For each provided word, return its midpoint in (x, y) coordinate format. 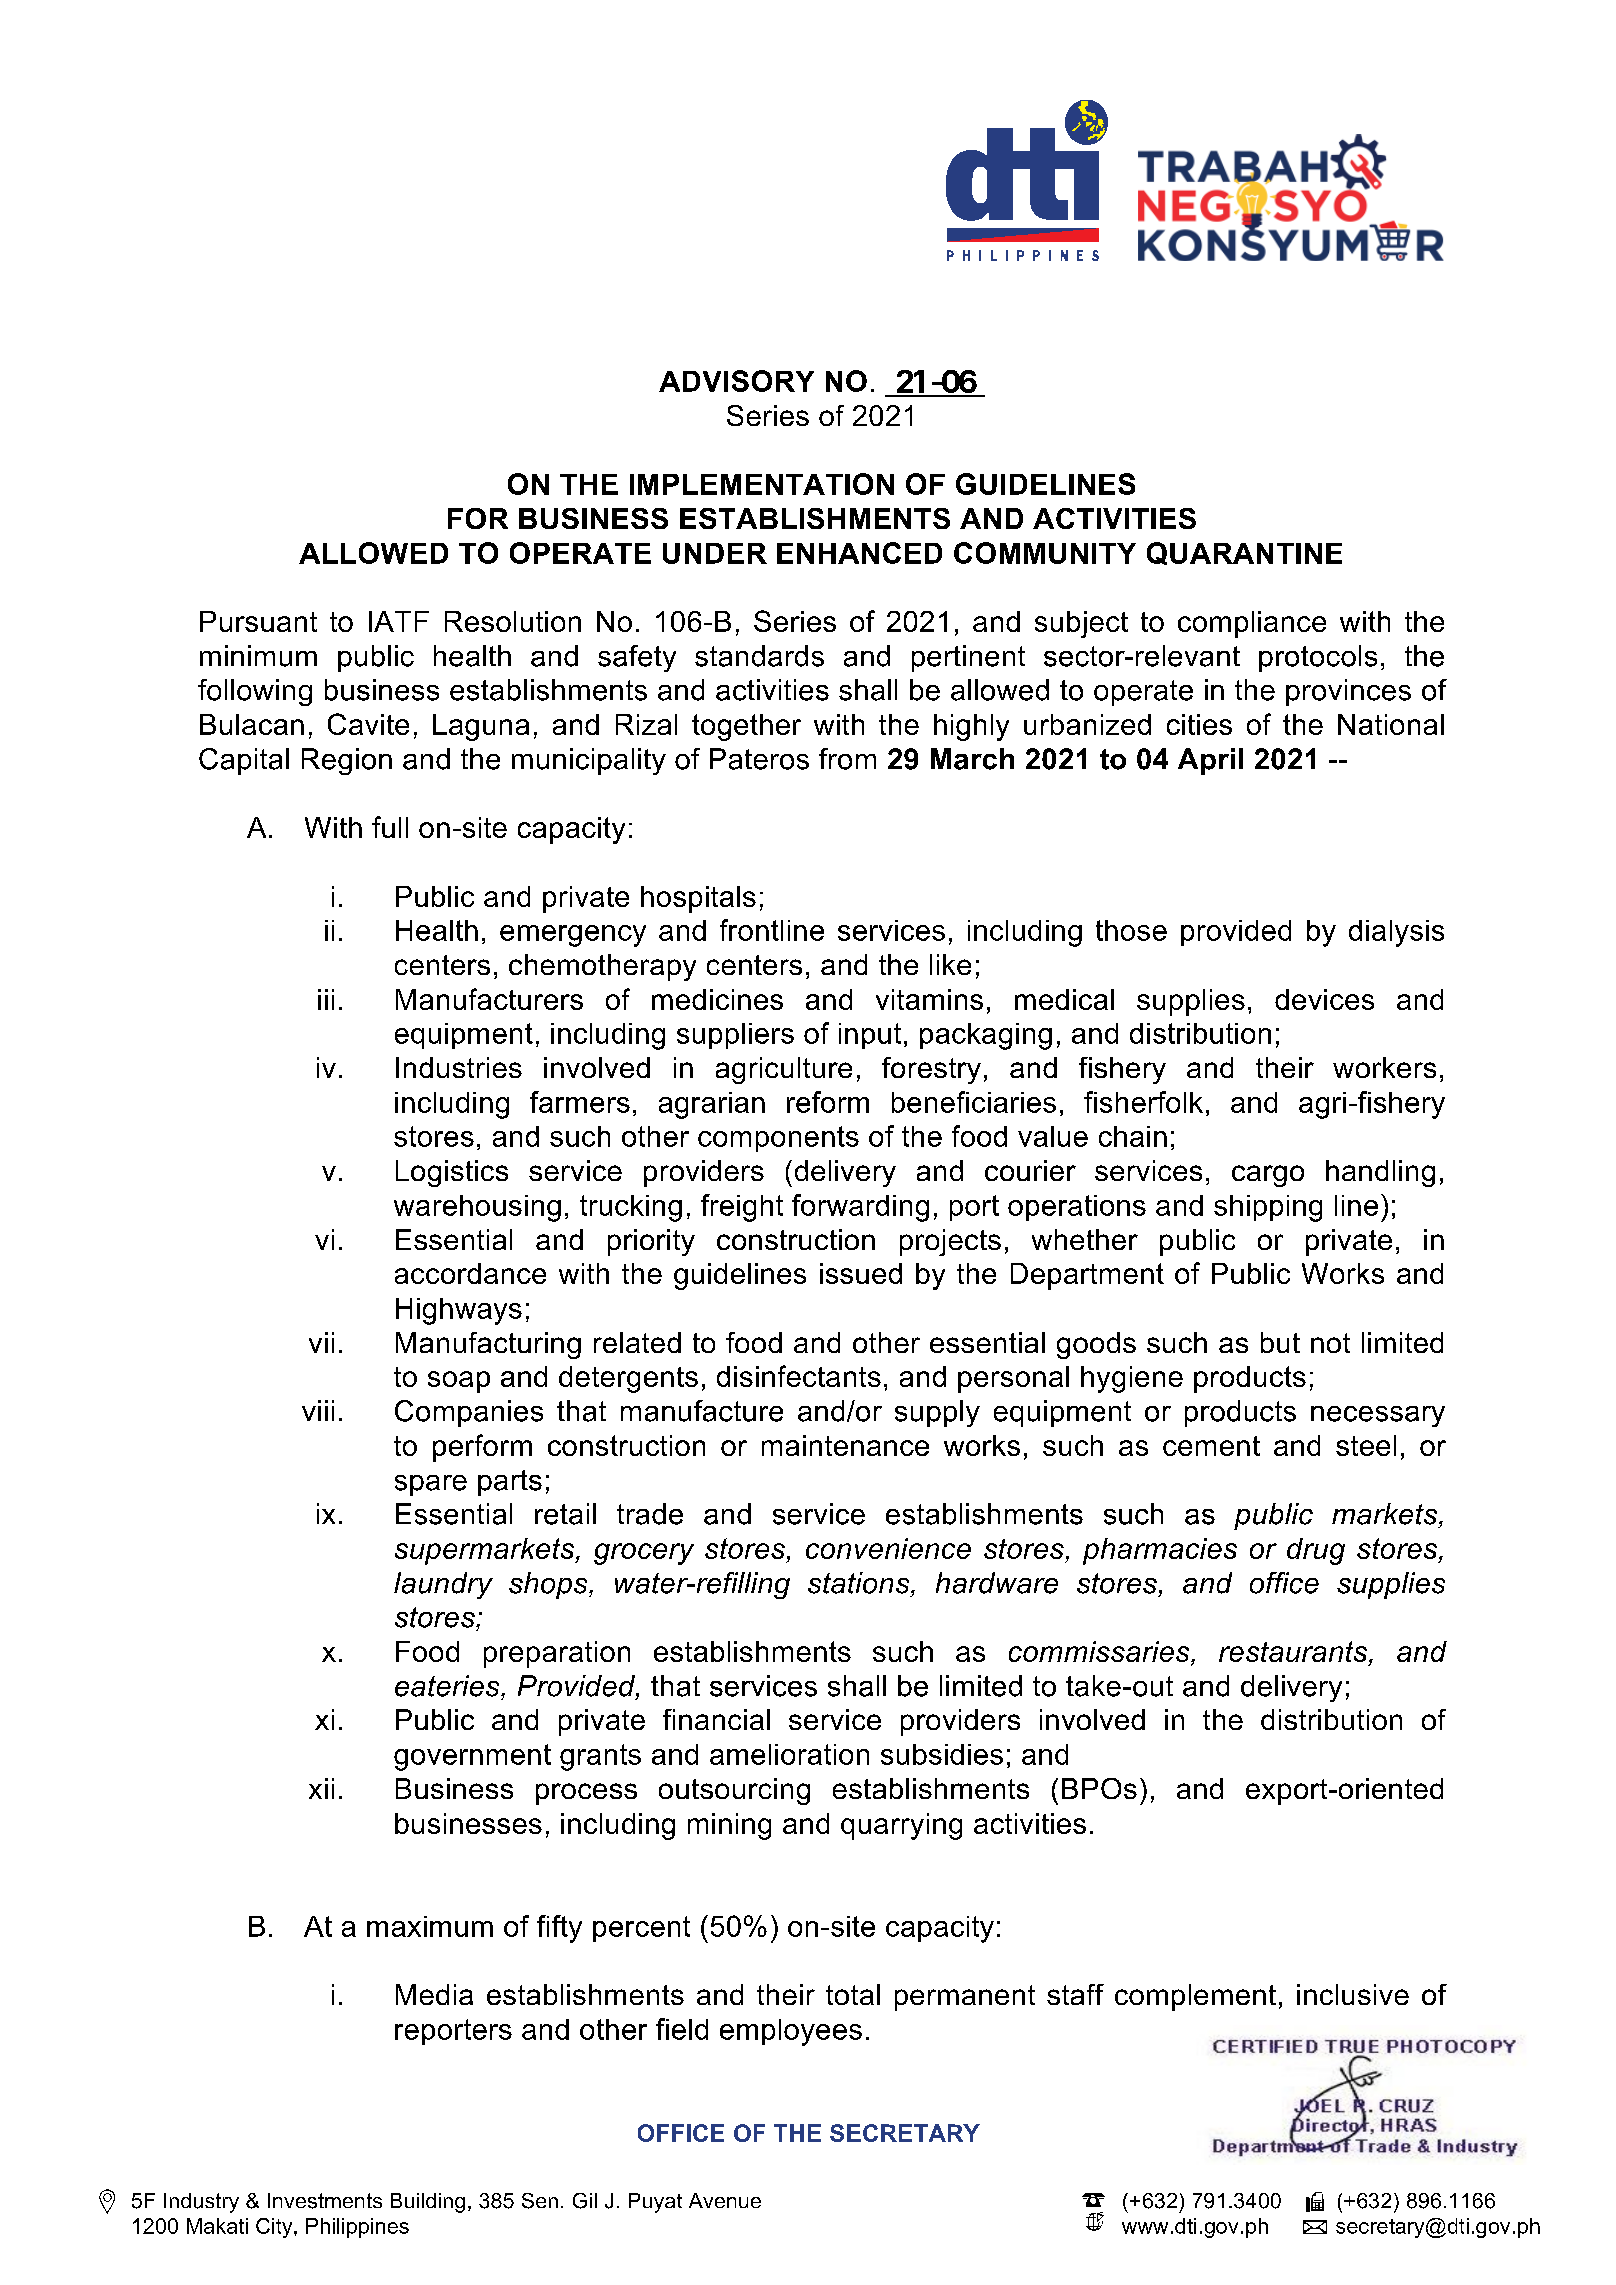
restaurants (1294, 1651)
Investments (325, 2201)
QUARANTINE (1244, 553)
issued (861, 1273)
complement (1195, 1997)
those (1131, 930)
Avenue (725, 2200)
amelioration (789, 1754)
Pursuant (258, 621)
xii (321, 1788)
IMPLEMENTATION (762, 484)
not (1330, 1343)
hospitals (698, 899)
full (390, 827)
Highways (459, 1311)
